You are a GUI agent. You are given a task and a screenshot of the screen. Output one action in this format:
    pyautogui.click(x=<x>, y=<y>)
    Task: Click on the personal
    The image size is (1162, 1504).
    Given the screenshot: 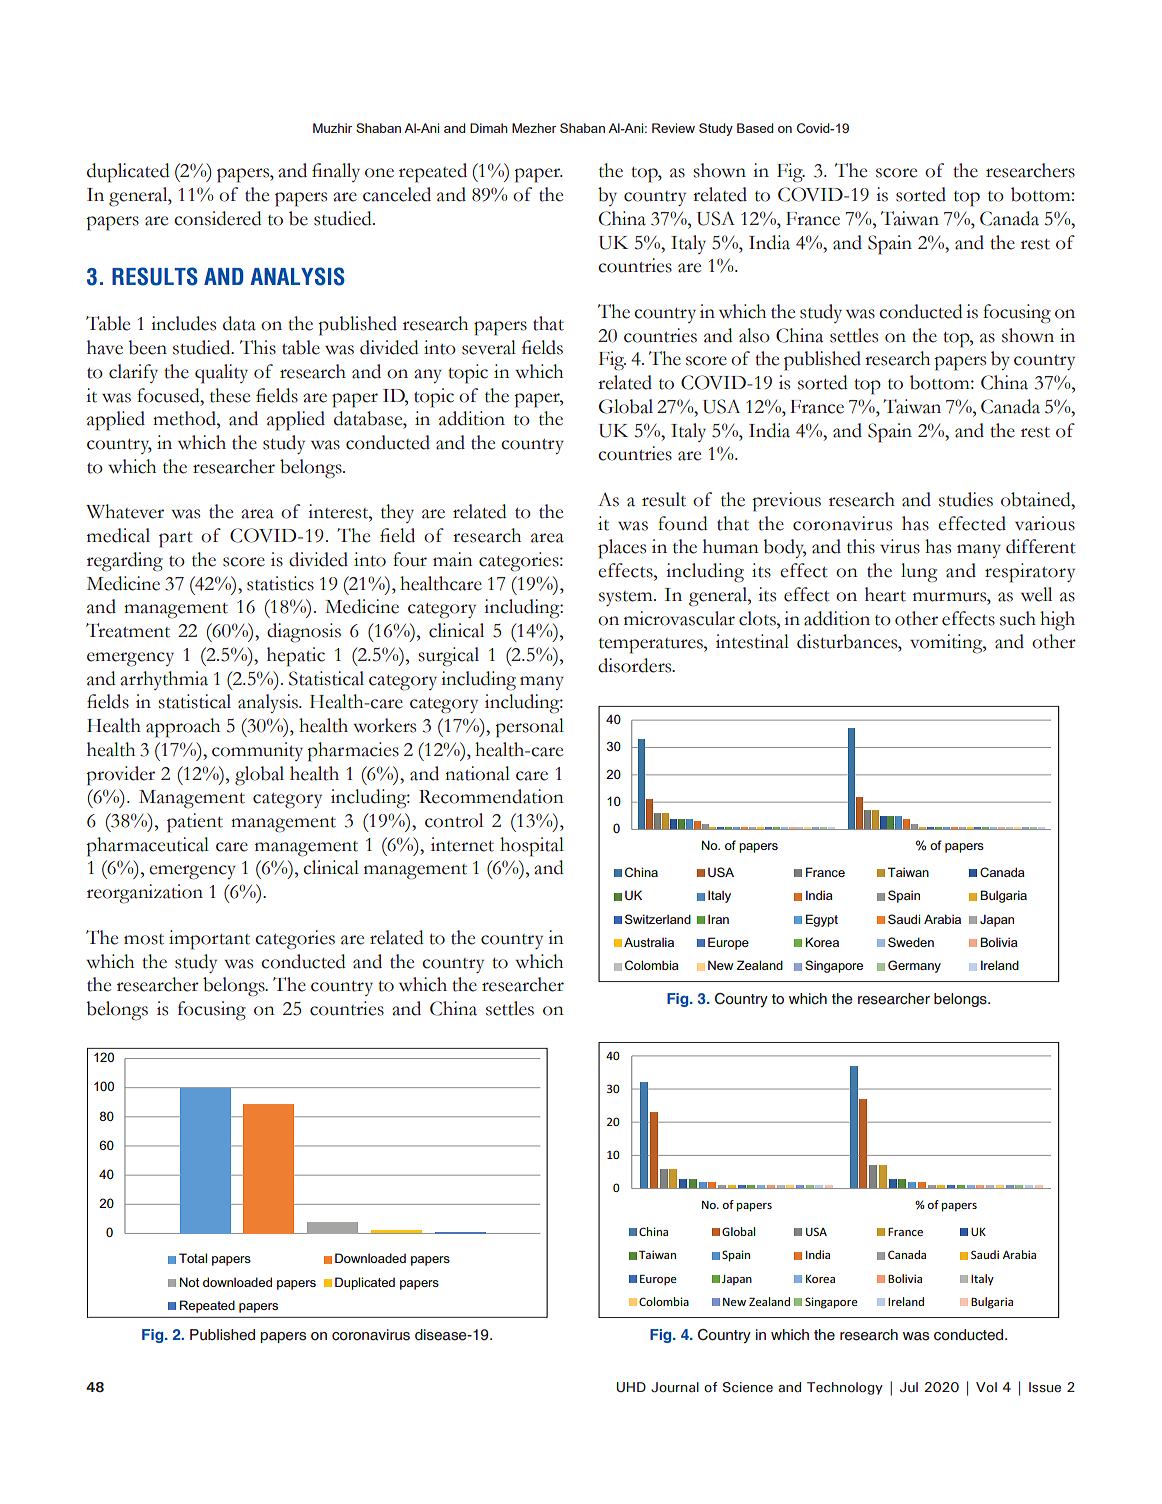 What is the action you would take?
    pyautogui.click(x=529, y=728)
